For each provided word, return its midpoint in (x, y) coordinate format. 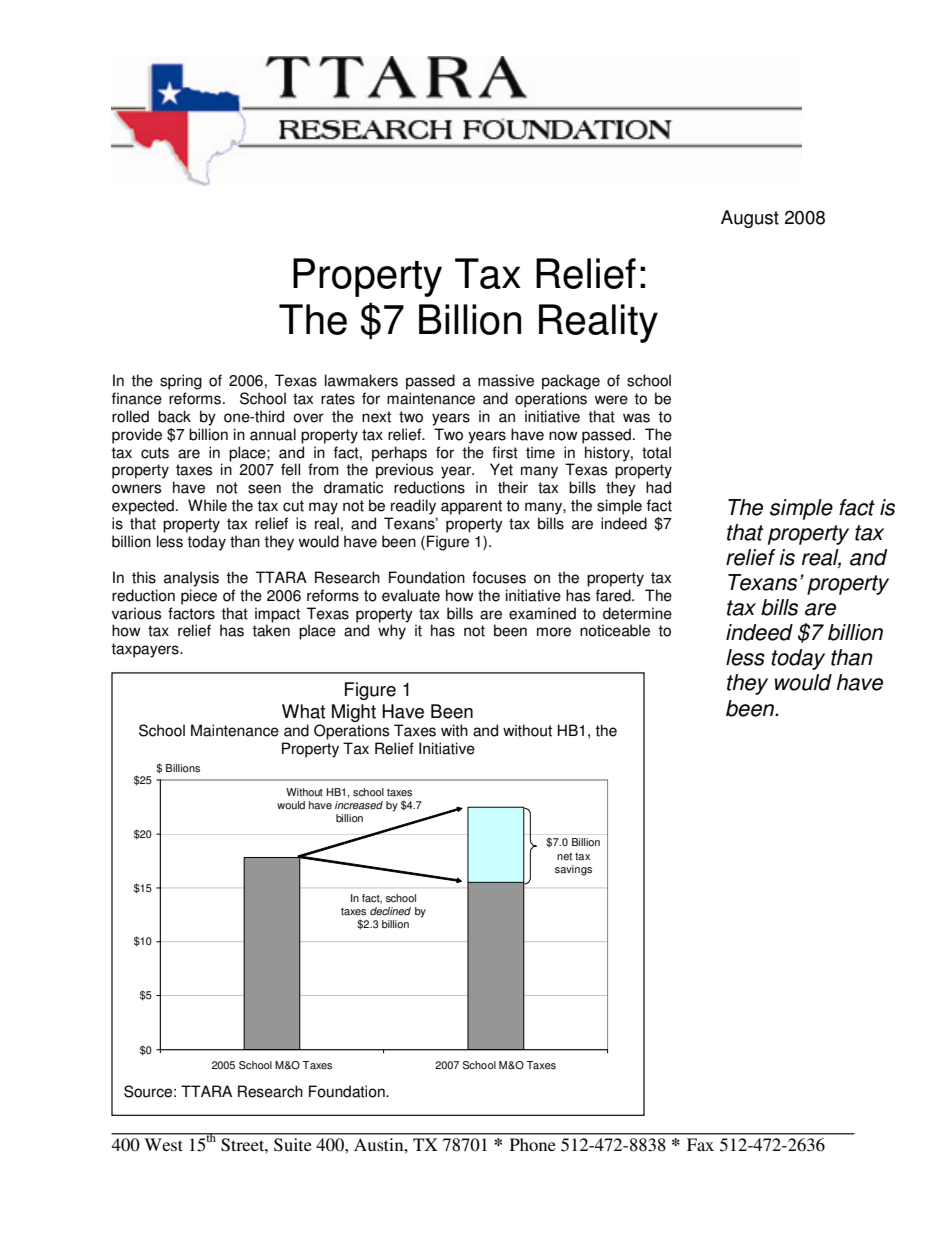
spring (181, 382)
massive (506, 380)
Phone (533, 1144)
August (750, 219)
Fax (700, 1144)
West (163, 1144)
